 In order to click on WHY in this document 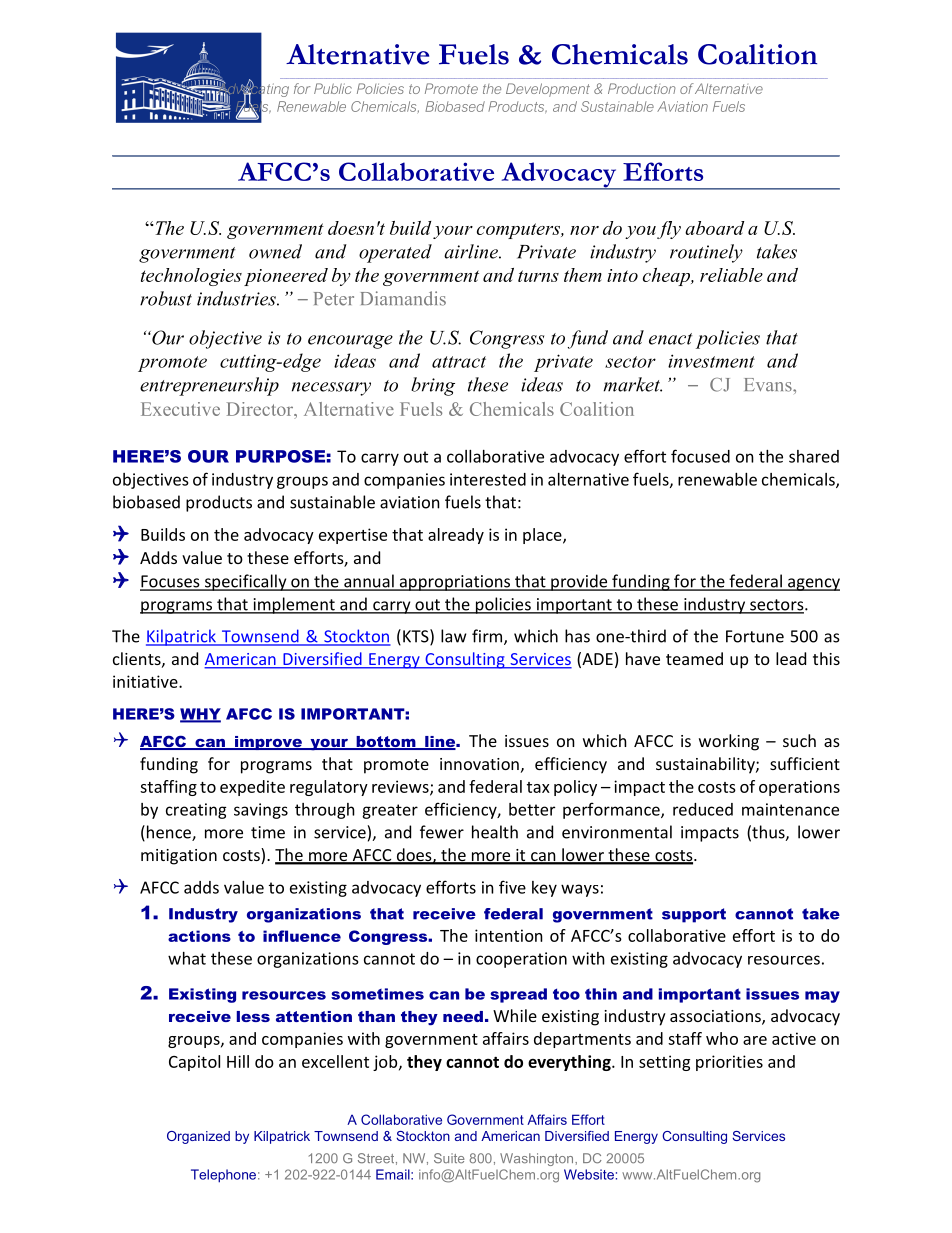, I will do `click(200, 715)`.
